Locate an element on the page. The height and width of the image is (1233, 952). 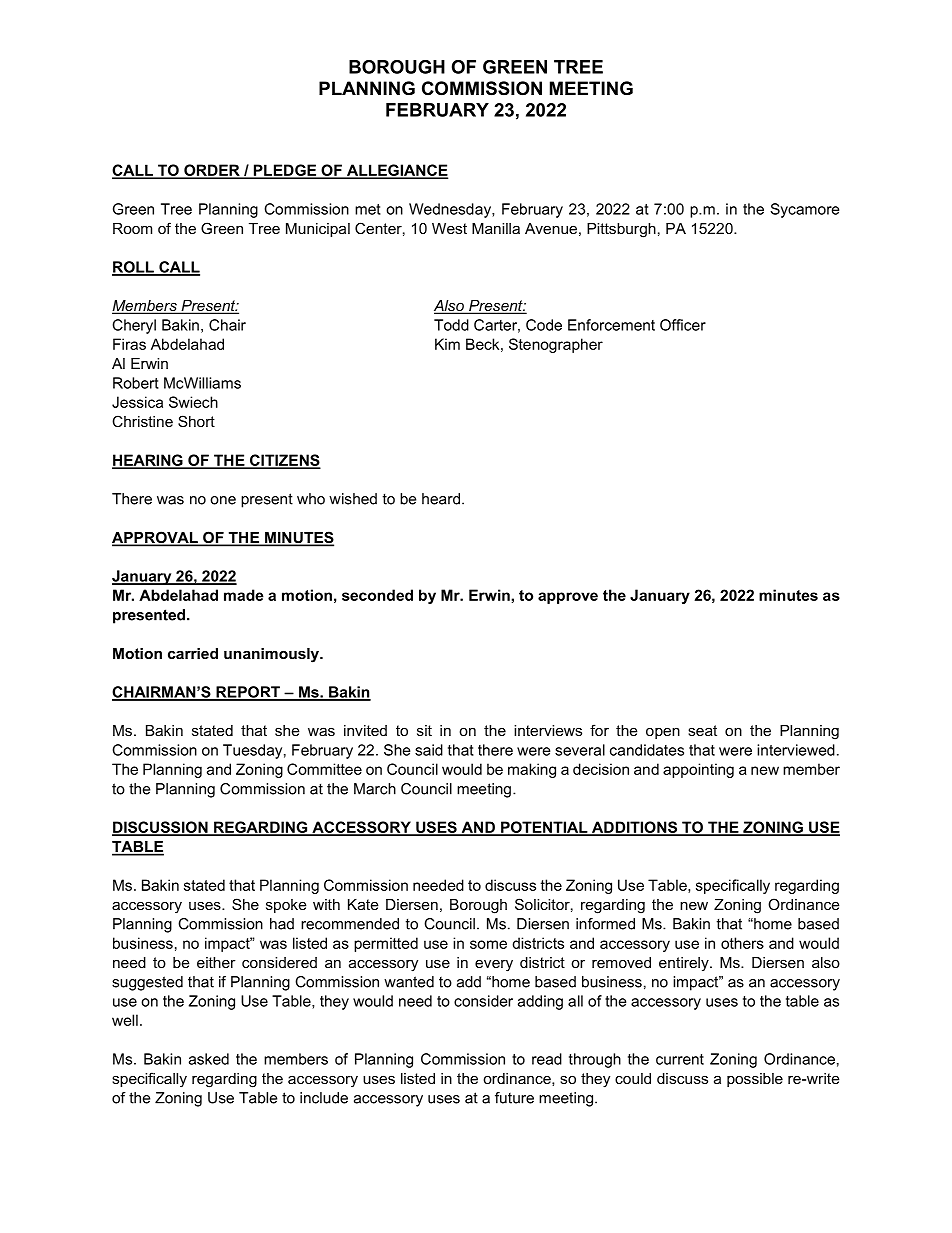
asked is located at coordinates (209, 1059).
